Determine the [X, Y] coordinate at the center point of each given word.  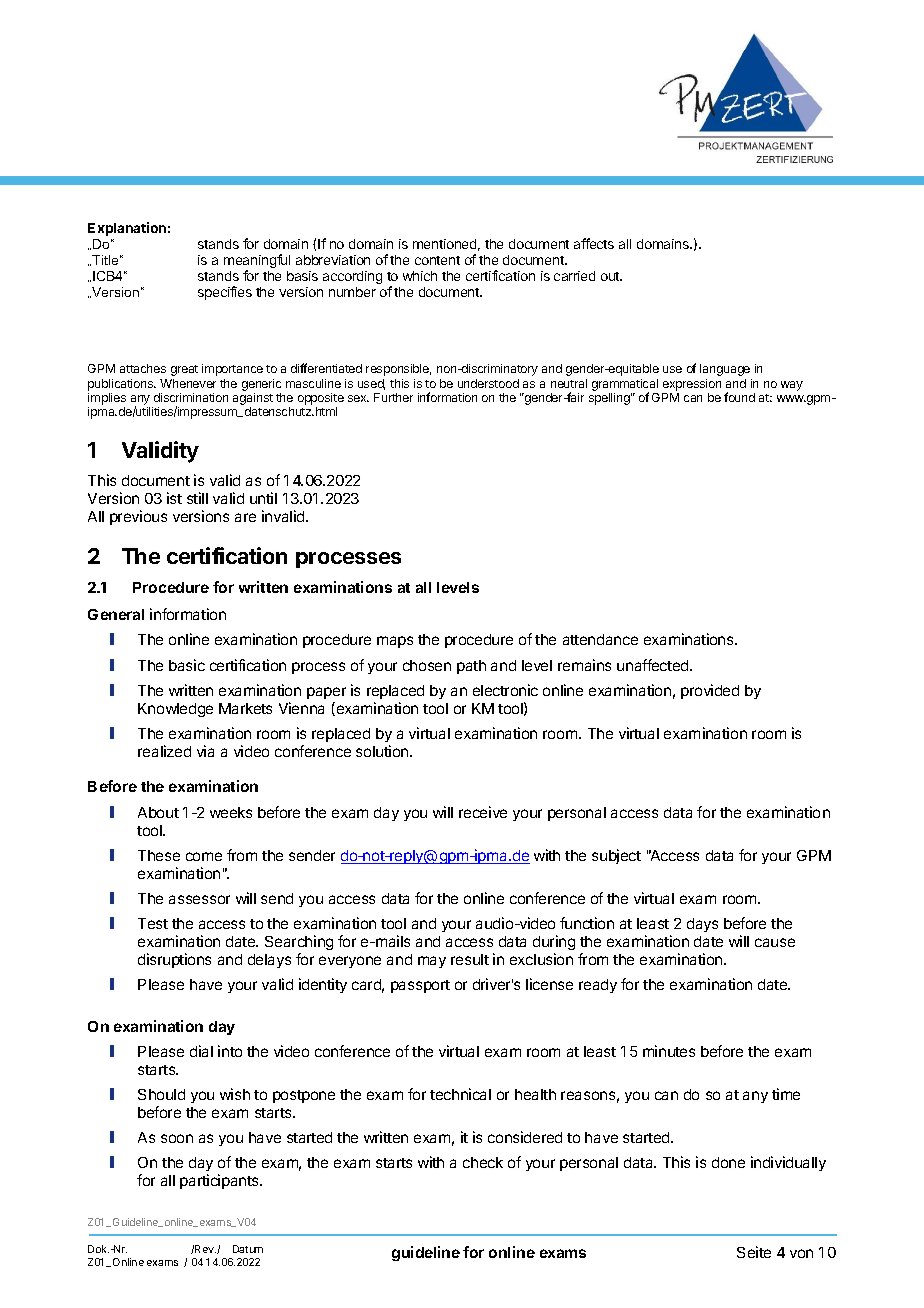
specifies [225, 293]
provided [710, 691]
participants [220, 1181]
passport [420, 986]
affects [594, 243]
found [739, 397]
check [483, 1162]
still [197, 498]
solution [383, 751]
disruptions [174, 960]
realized [164, 751]
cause [775, 942]
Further [393, 397]
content [437, 260]
